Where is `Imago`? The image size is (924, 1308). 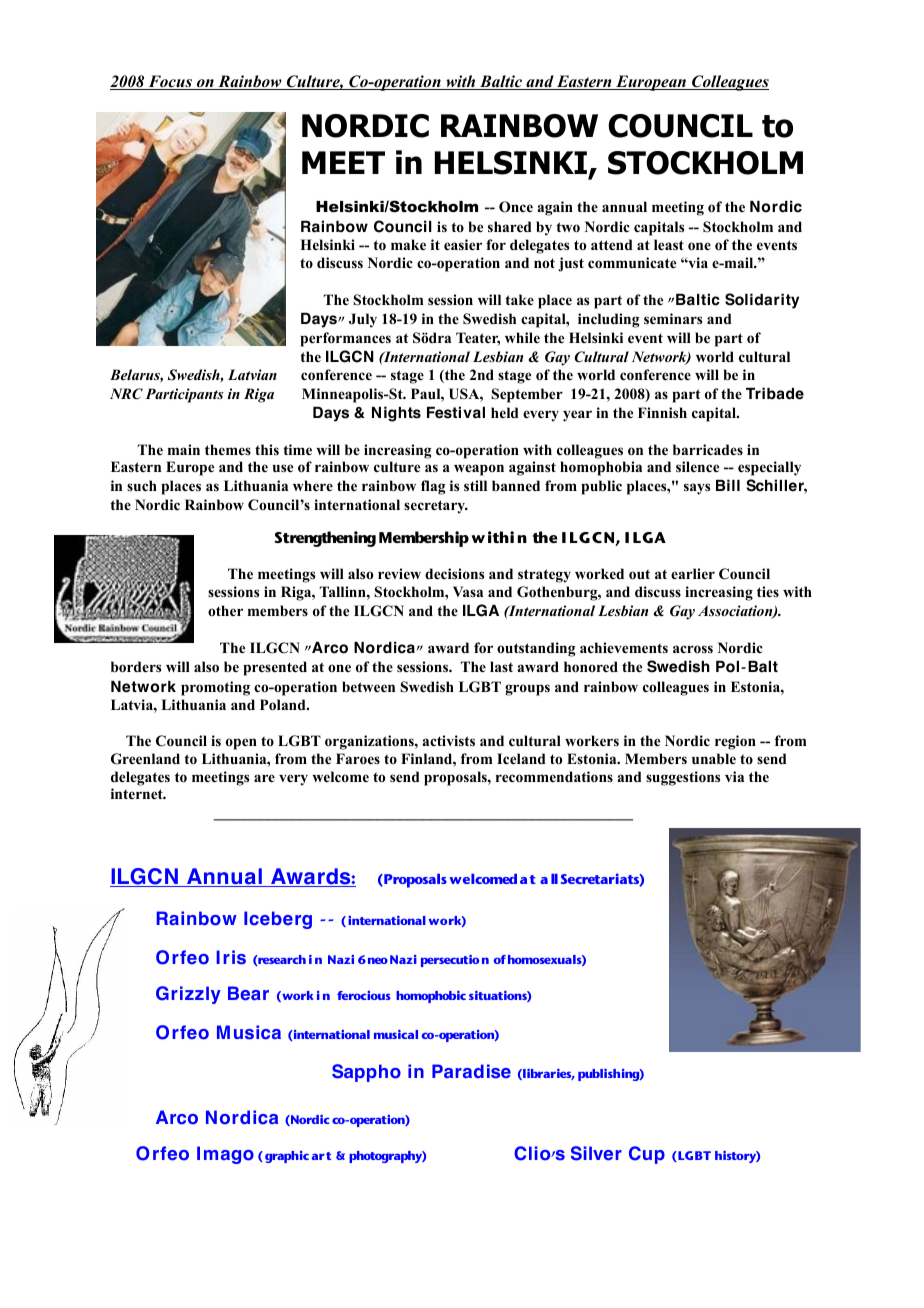
Imago is located at coordinates (225, 1155).
